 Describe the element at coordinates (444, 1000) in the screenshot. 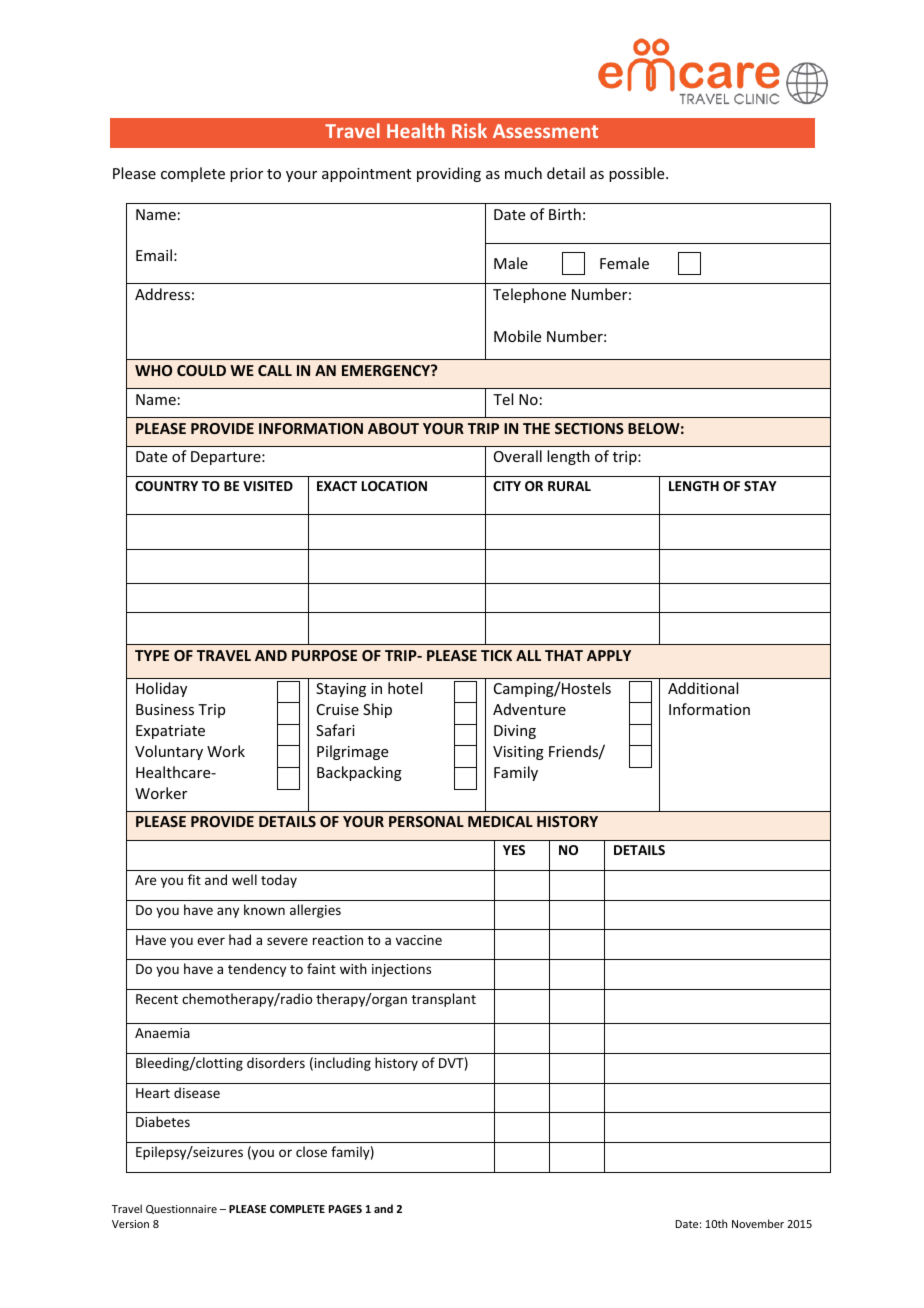

I see `transplant` at that location.
